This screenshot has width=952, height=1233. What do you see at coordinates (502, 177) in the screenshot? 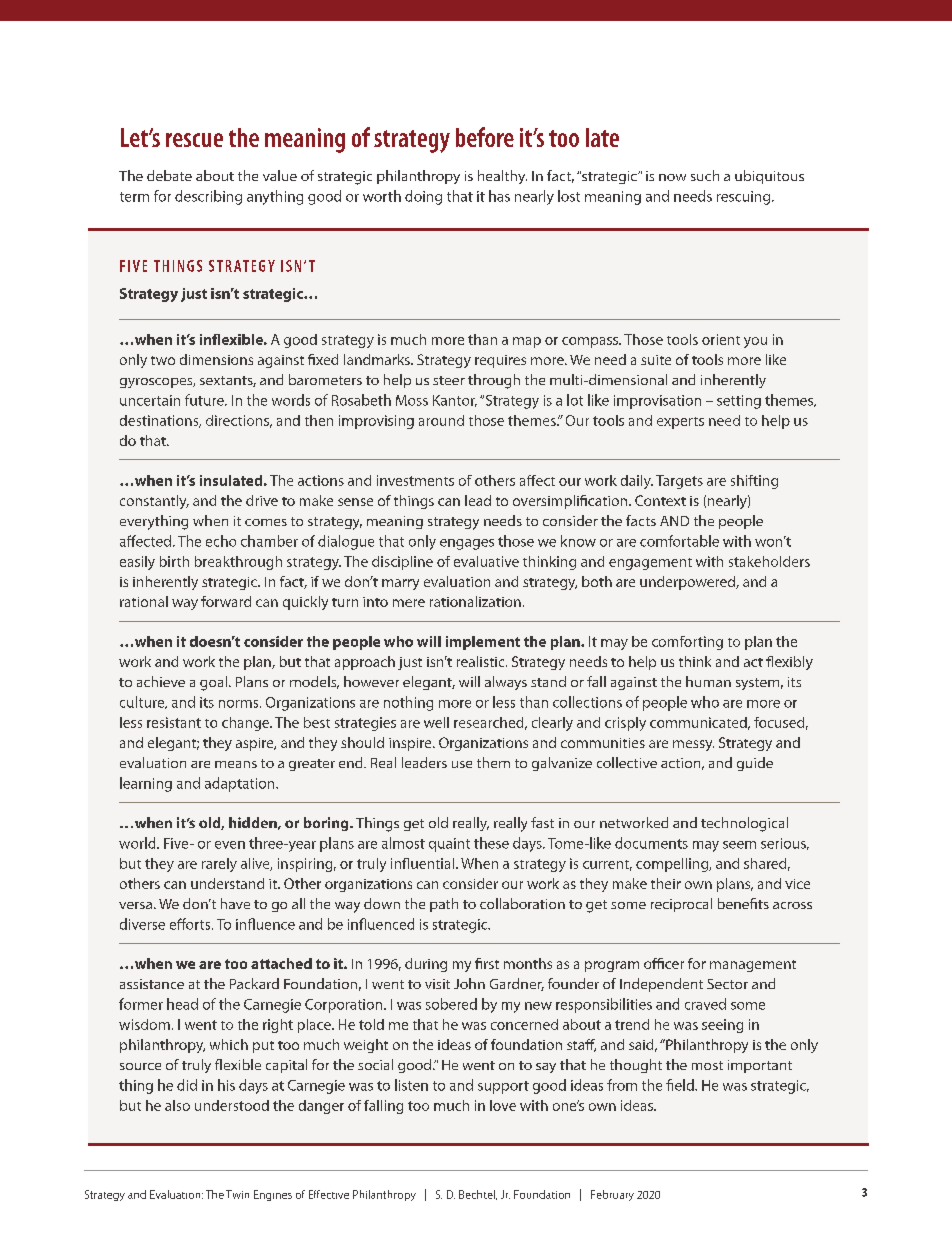
I see `healthy` at bounding box center [502, 177].
